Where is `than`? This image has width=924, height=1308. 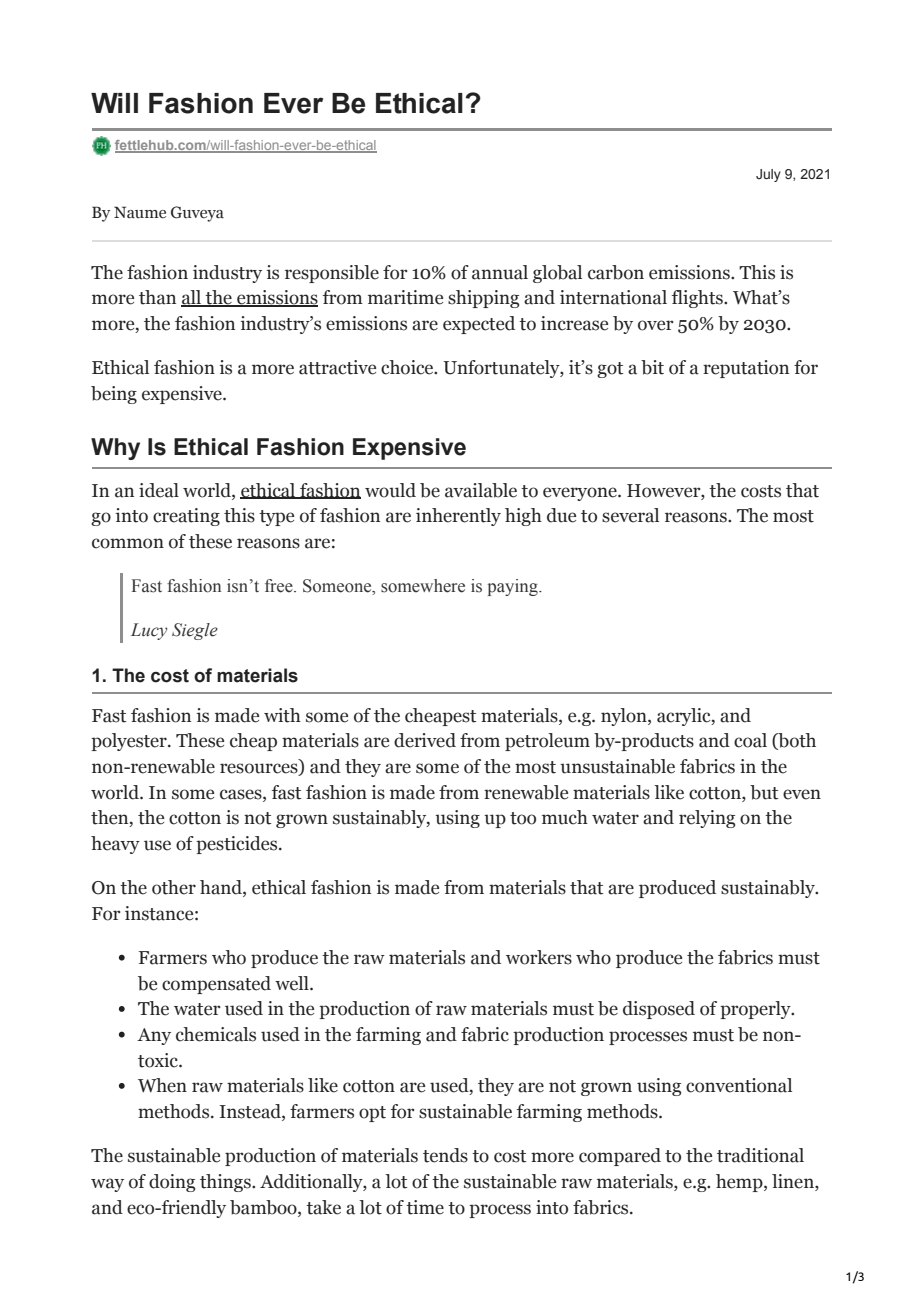 than is located at coordinates (157, 297).
